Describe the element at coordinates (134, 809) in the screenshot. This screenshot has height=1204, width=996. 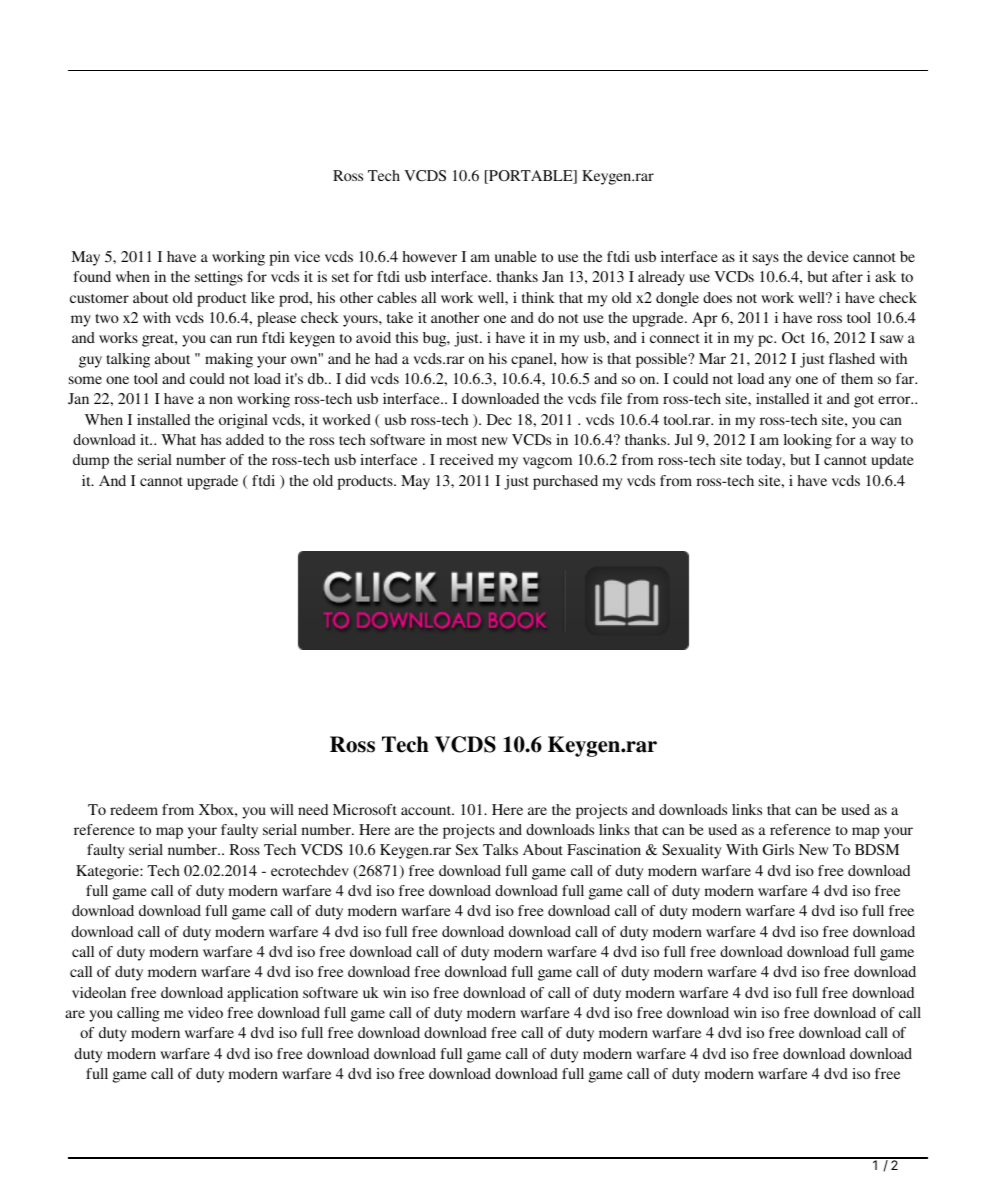
I see `redeem` at that location.
